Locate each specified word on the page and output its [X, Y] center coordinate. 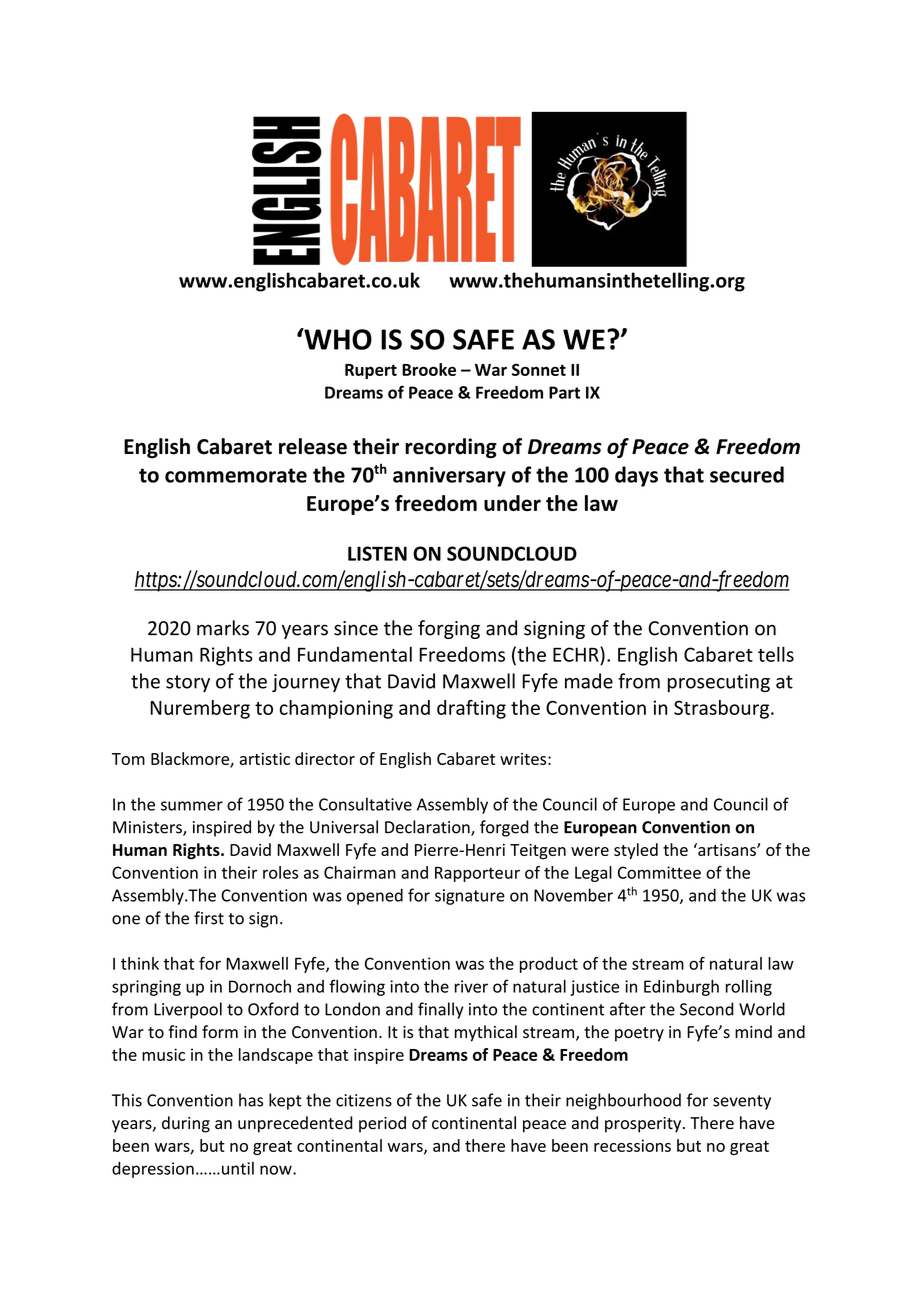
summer [192, 806]
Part [564, 392]
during [186, 1124]
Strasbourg [721, 709]
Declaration [428, 828]
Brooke [429, 369]
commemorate [236, 475]
